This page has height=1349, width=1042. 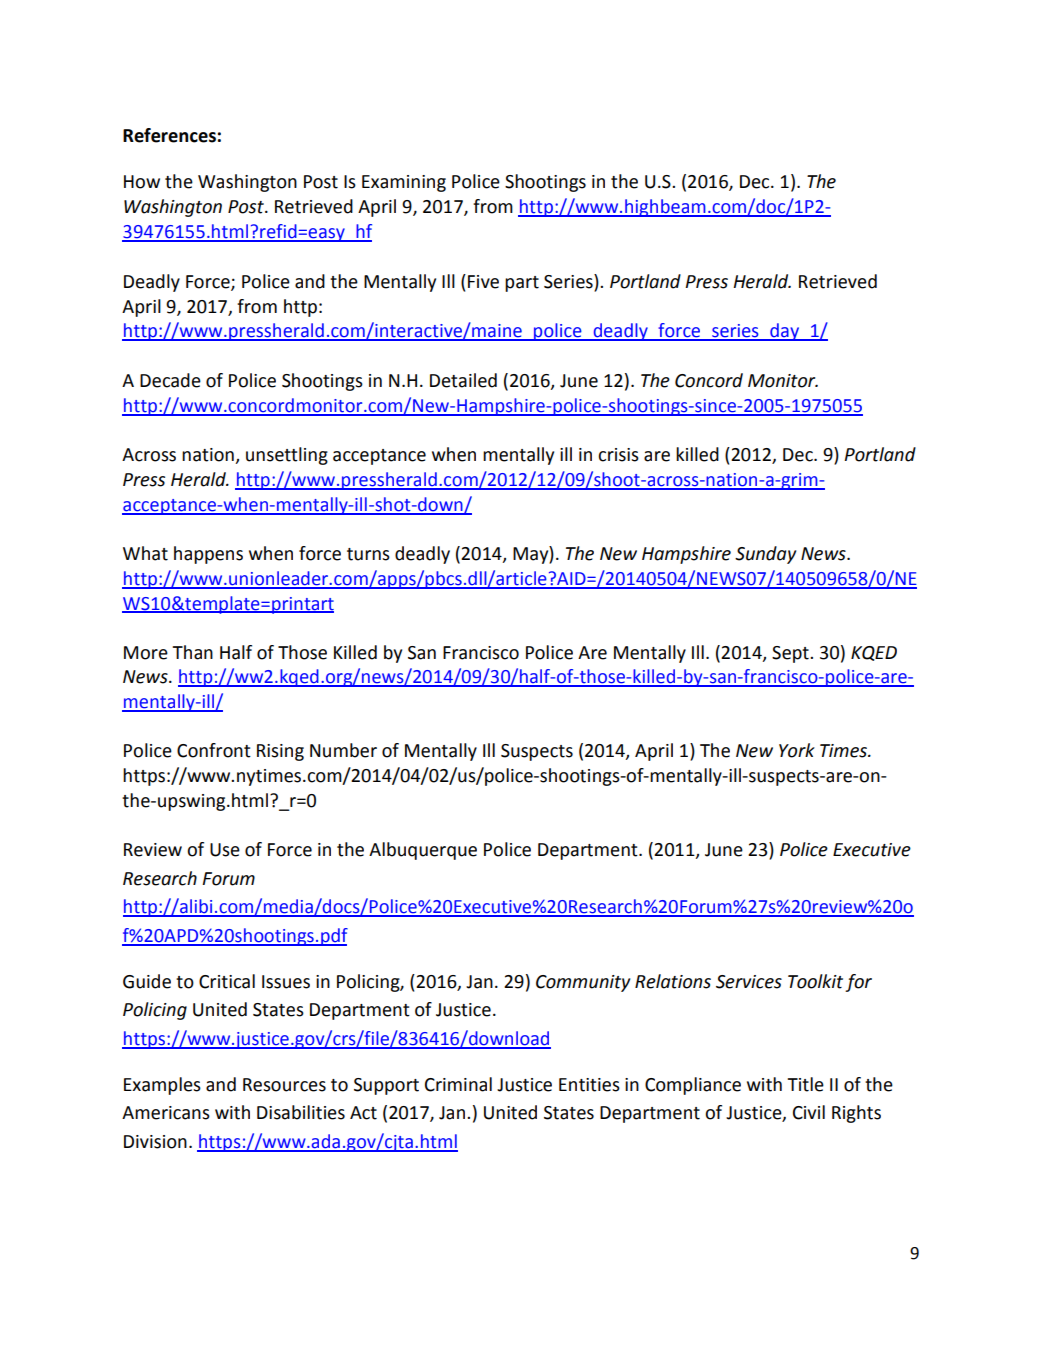 What do you see at coordinates (368, 554) in the page?
I see `turns` at bounding box center [368, 554].
